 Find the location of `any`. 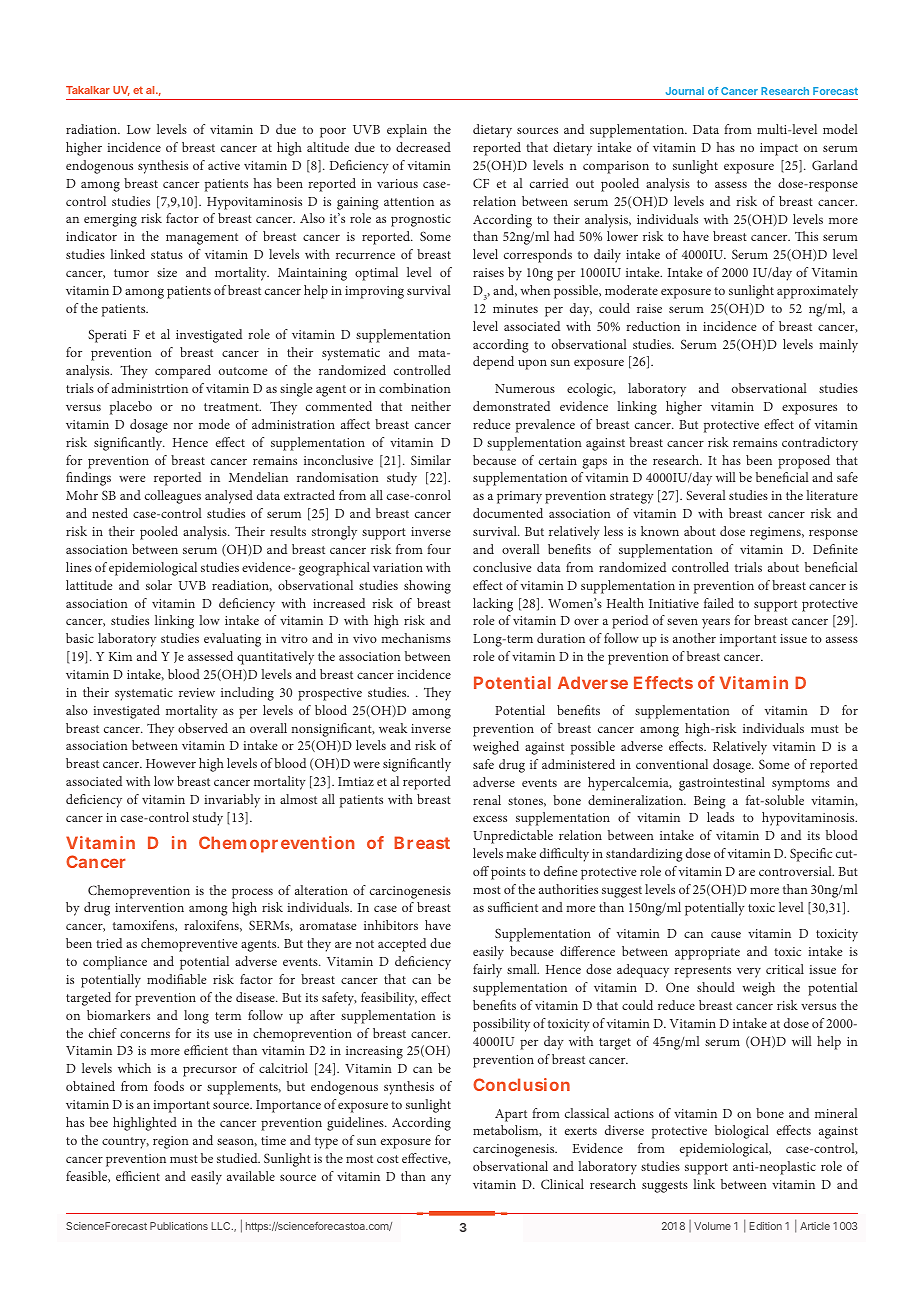

any is located at coordinates (441, 1180).
